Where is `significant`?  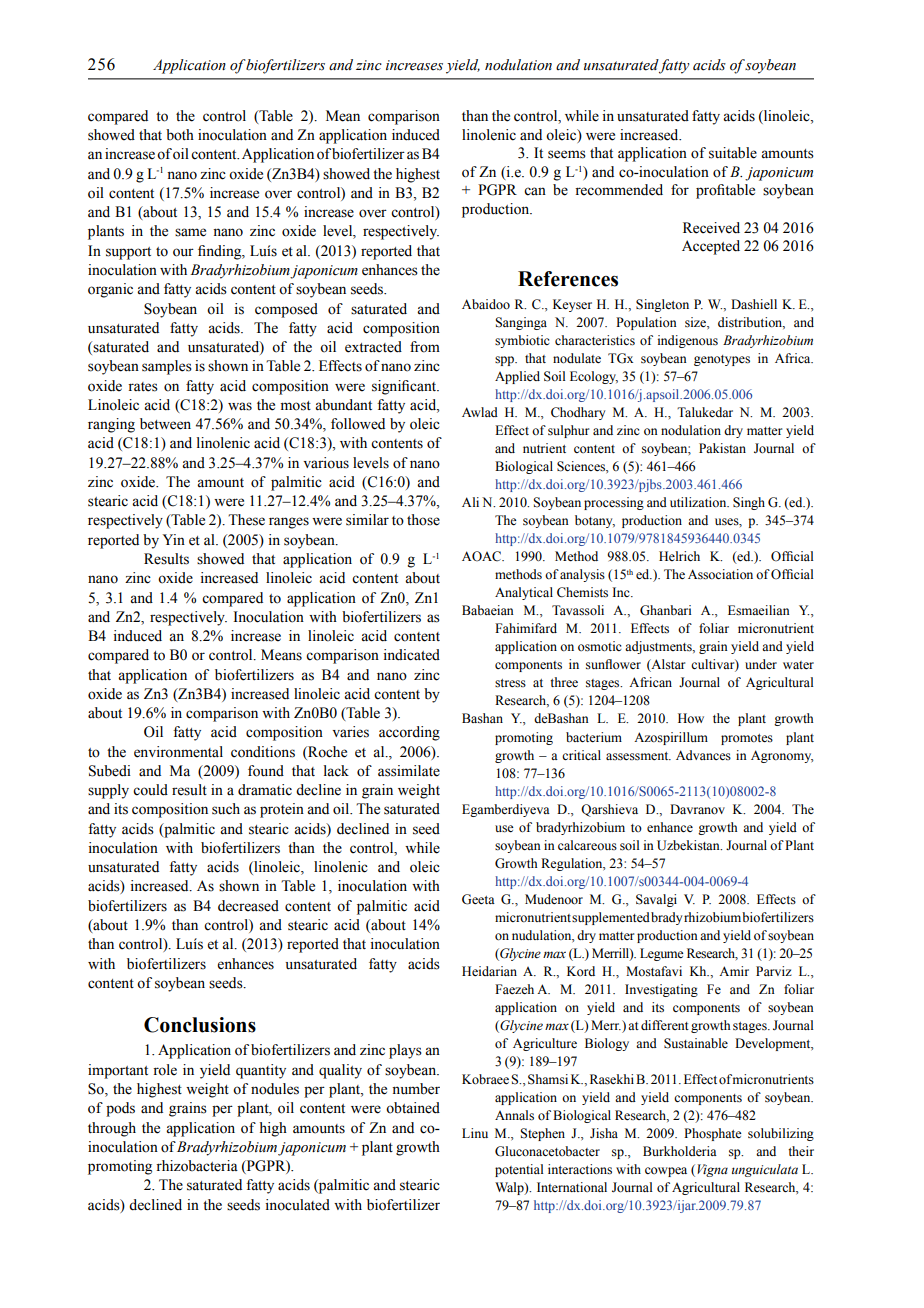
significant is located at coordinates (405, 387).
